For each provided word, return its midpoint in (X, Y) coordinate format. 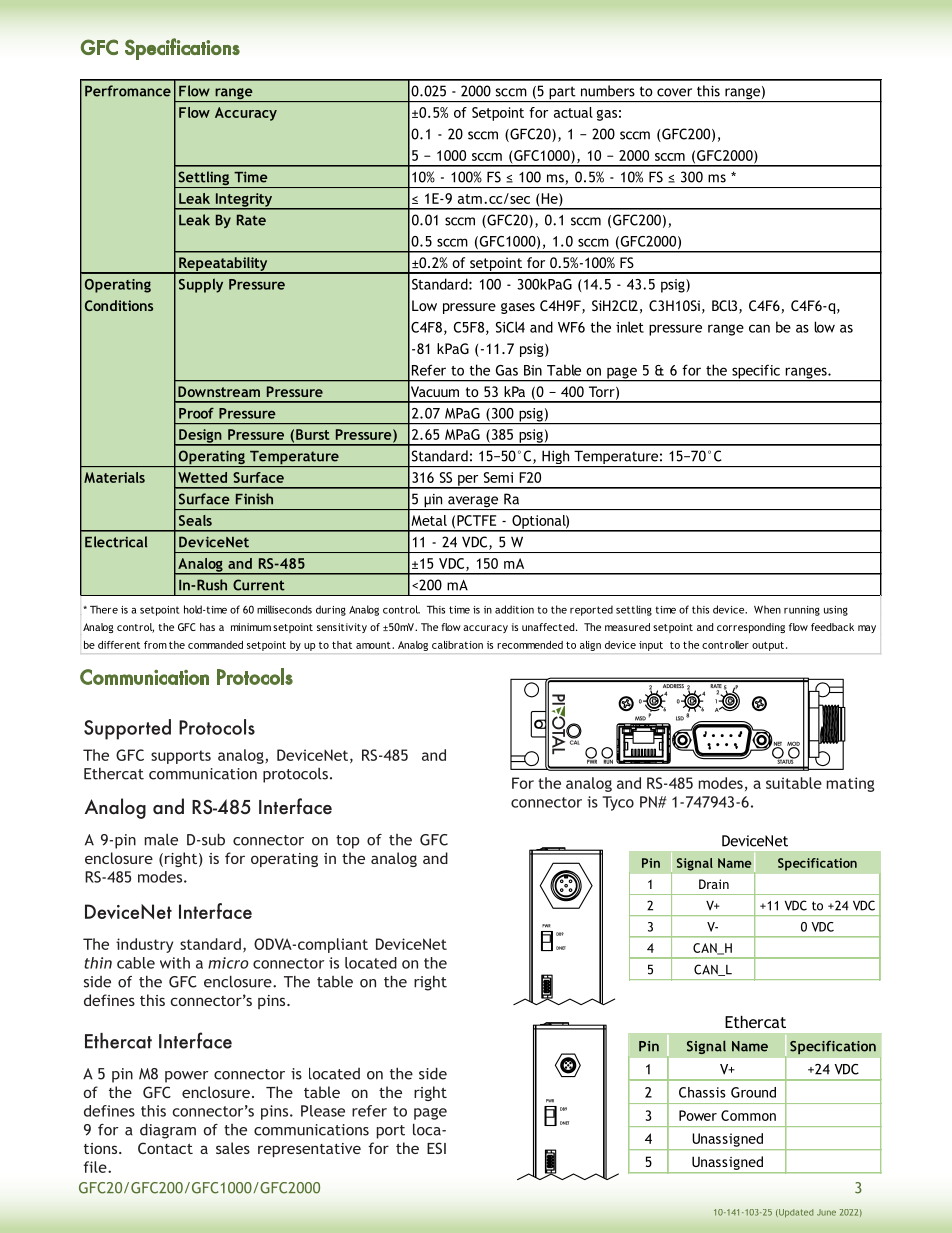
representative (309, 1150)
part (562, 94)
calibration (457, 645)
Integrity (244, 201)
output (768, 646)
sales (233, 1148)
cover (674, 92)
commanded (215, 645)
